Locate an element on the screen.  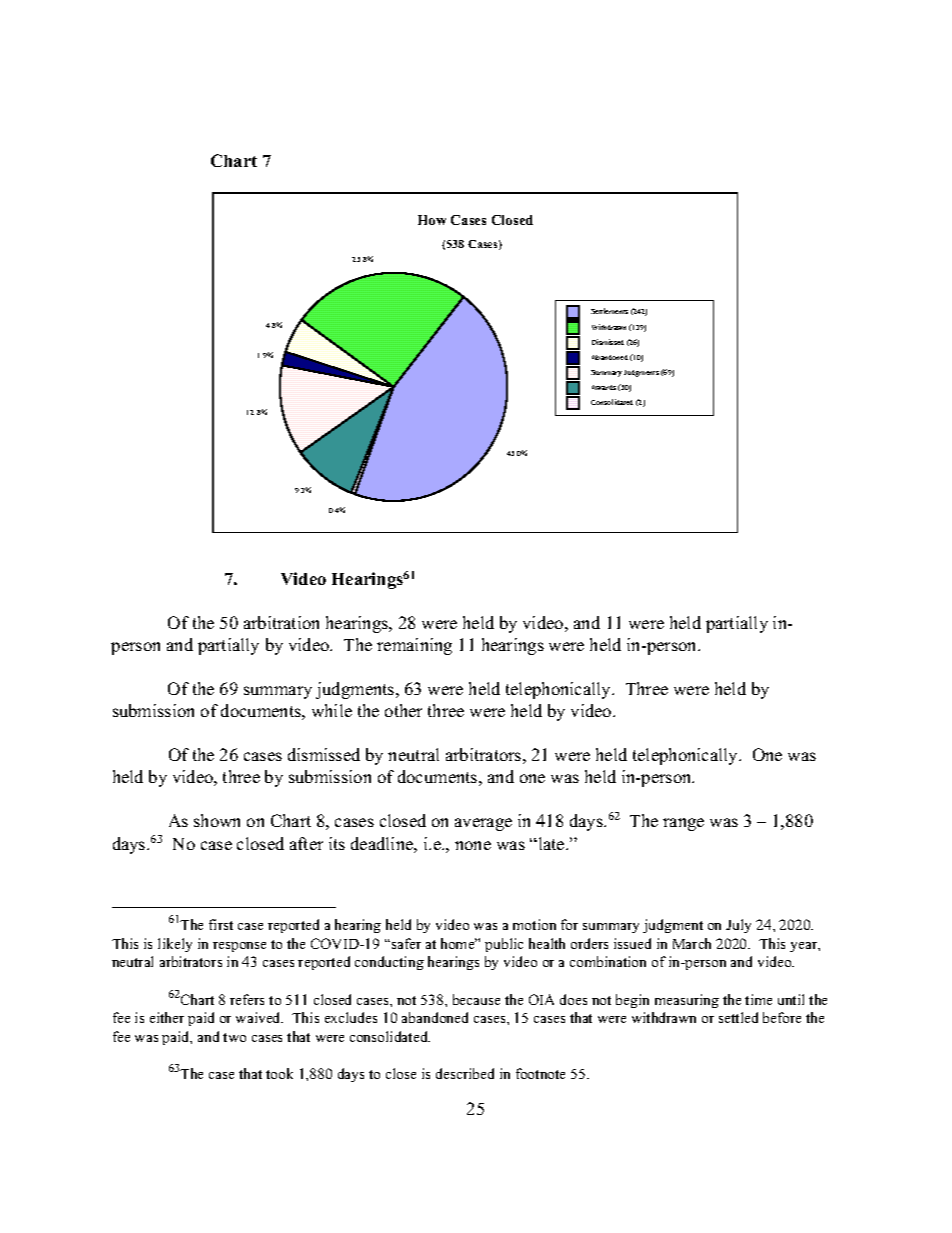
Awards is located at coordinates (604, 387).
